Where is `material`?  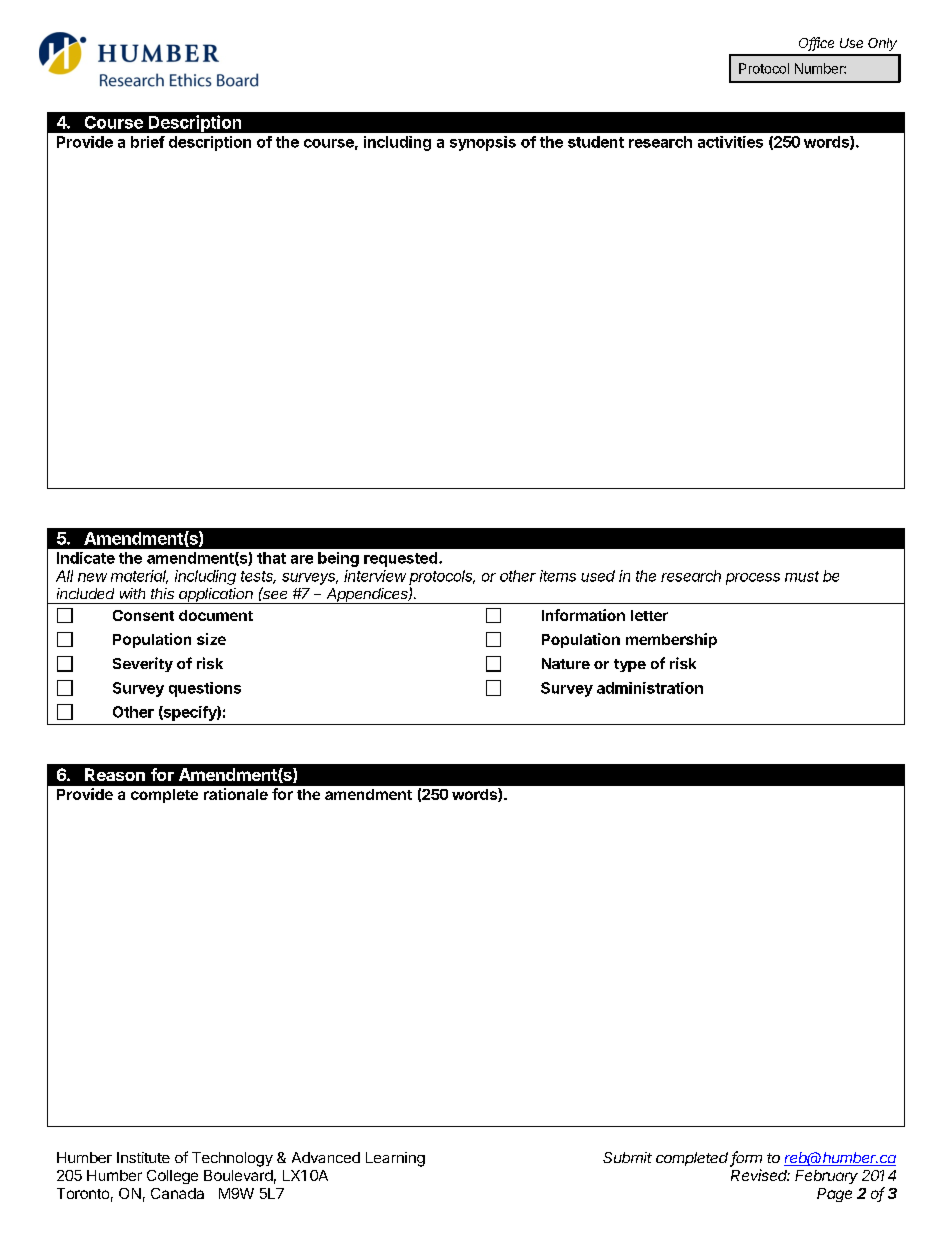
material is located at coordinates (139, 577).
